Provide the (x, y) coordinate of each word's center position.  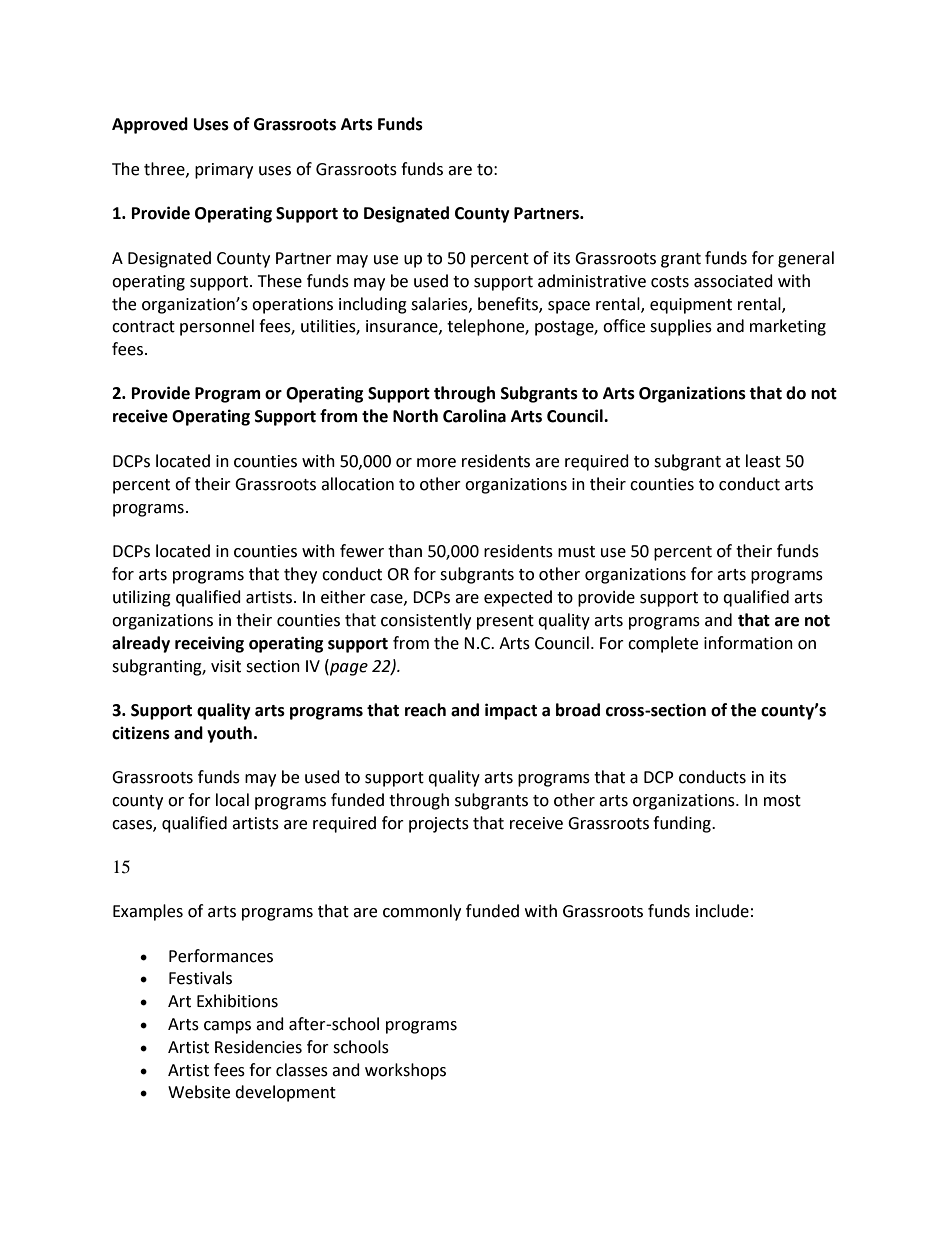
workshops (405, 1071)
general (806, 259)
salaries (440, 304)
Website (199, 1092)
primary (224, 171)
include (722, 911)
